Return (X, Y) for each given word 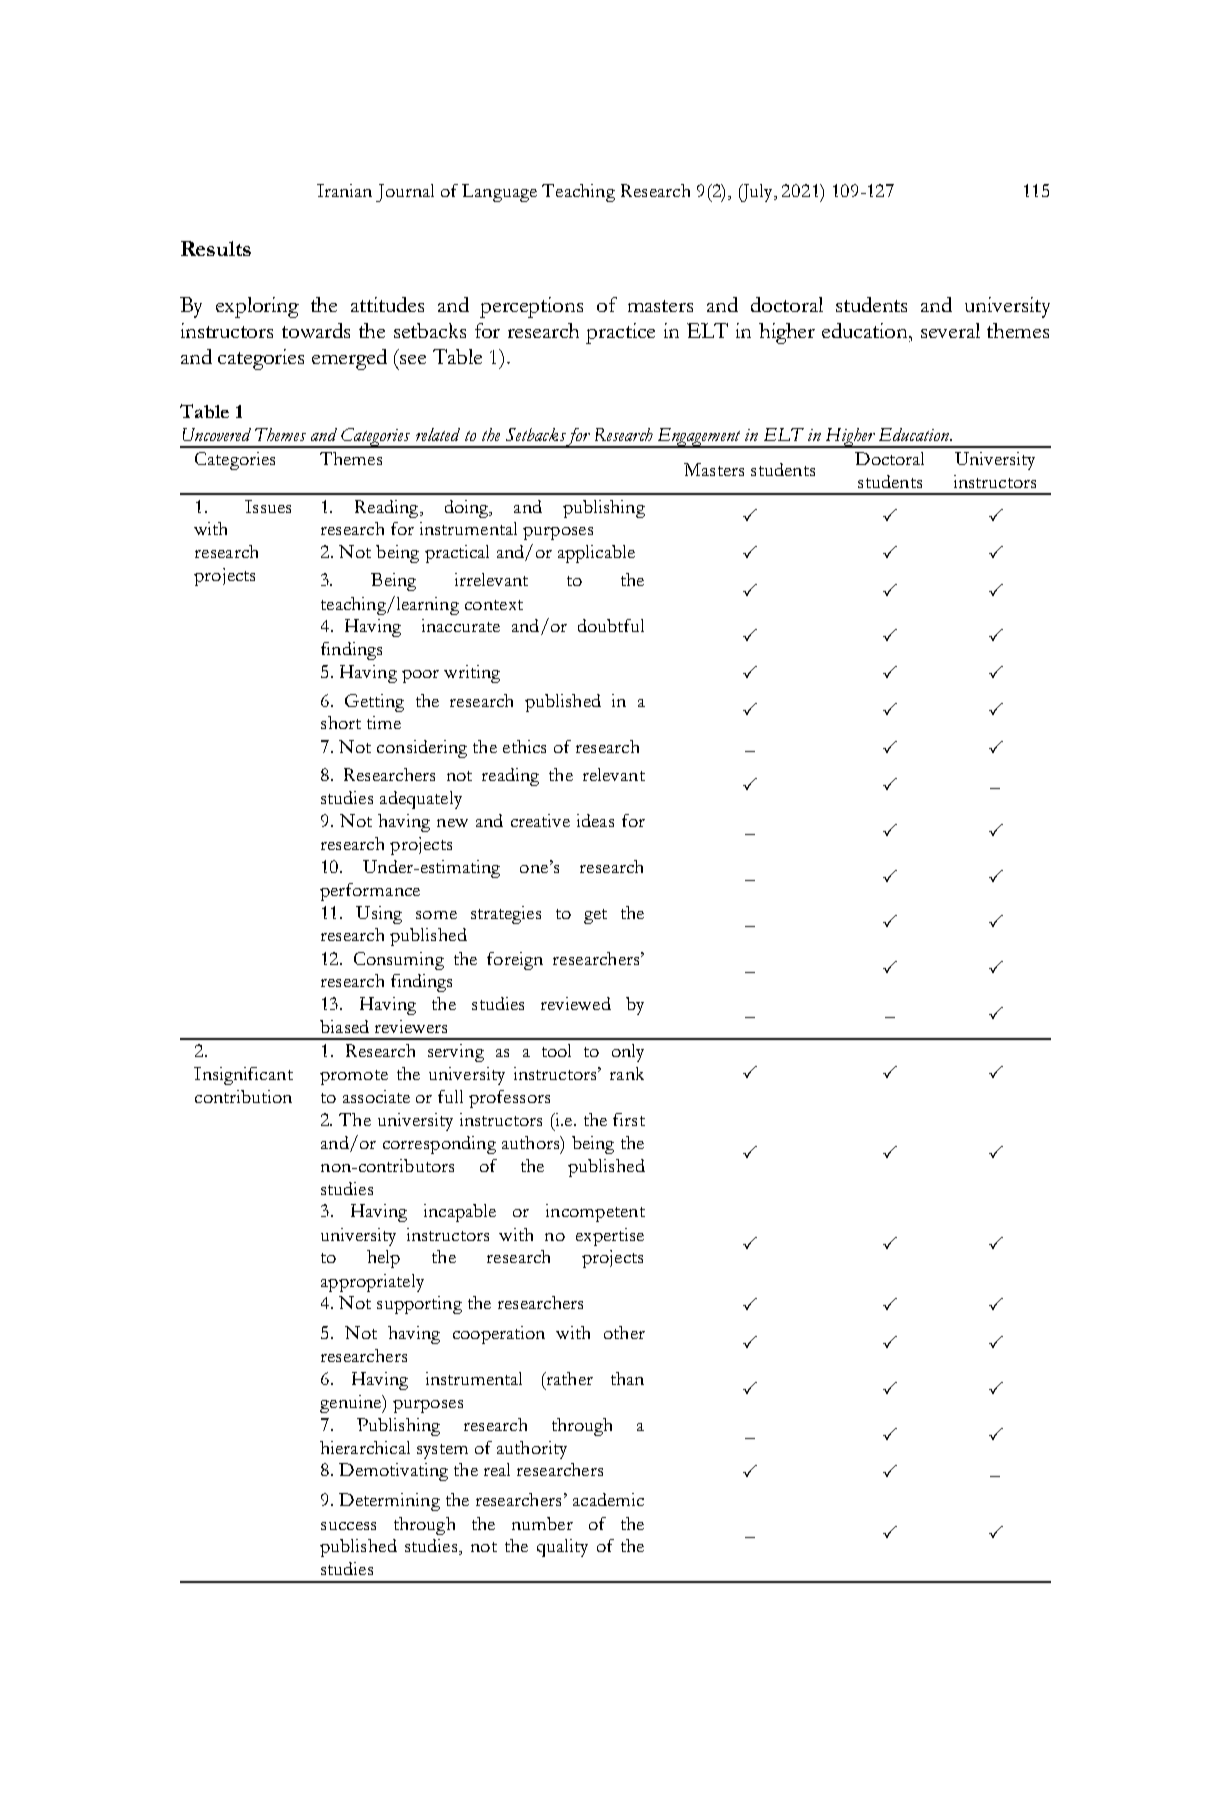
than (627, 1378)
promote (354, 1077)
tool (556, 1050)
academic (608, 1499)
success (348, 1526)
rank (627, 1073)
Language (499, 193)
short (341, 722)
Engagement (699, 438)
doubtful (611, 625)
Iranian (344, 190)
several (950, 330)
